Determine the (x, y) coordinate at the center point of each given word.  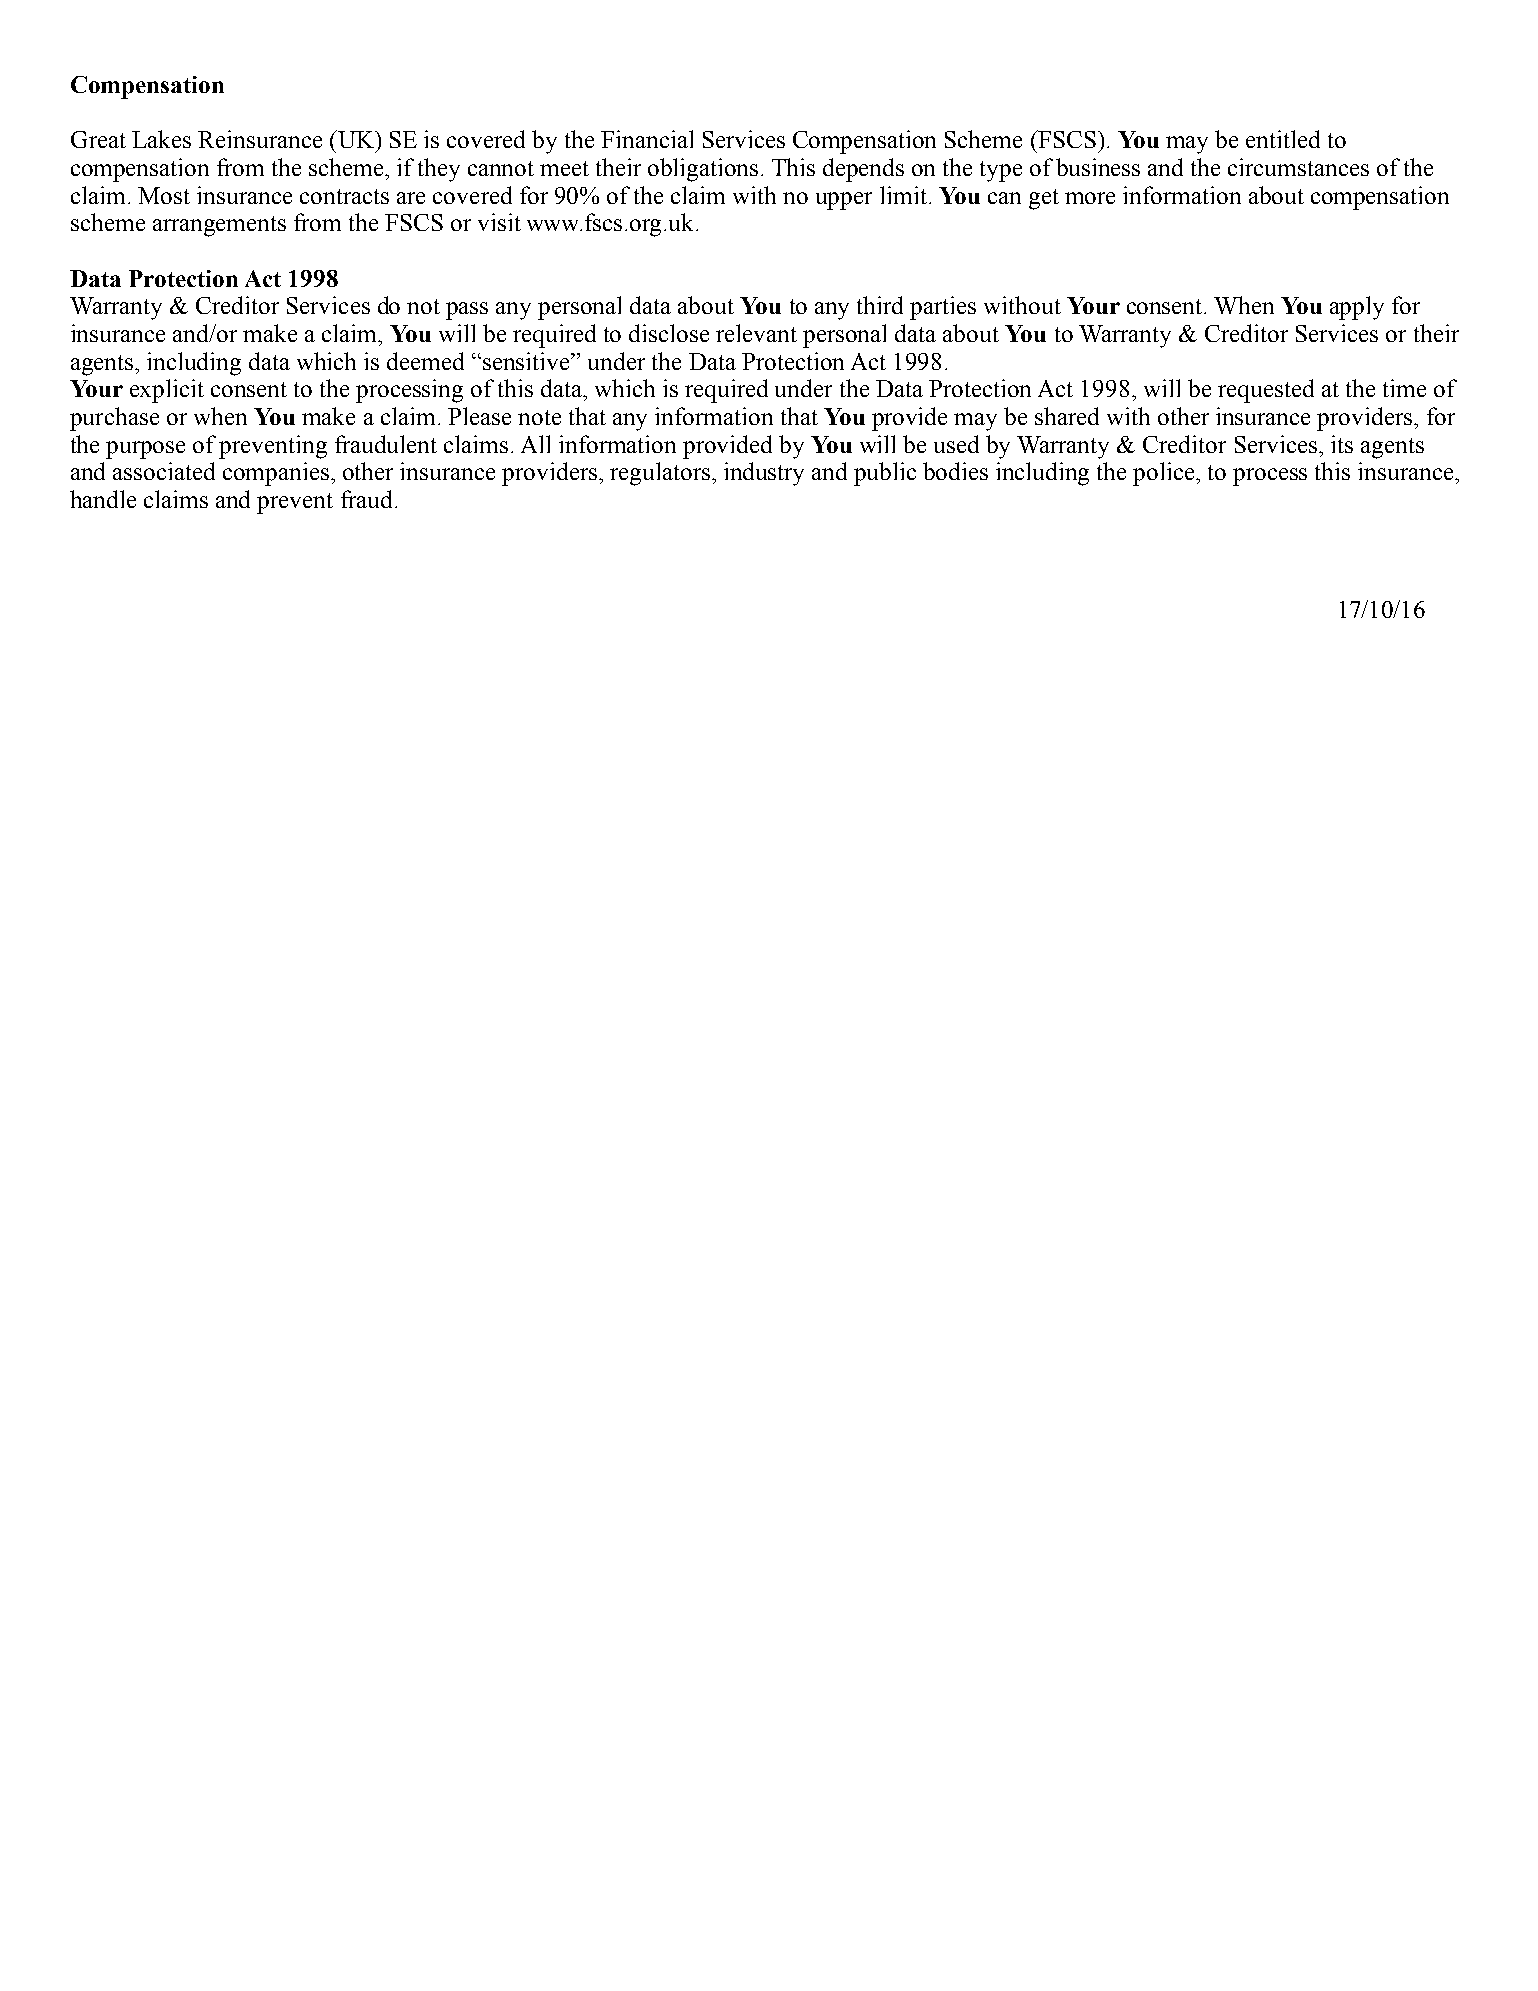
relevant (756, 333)
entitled (1283, 139)
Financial (647, 139)
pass (467, 311)
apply (1357, 308)
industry (764, 474)
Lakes (161, 139)
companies (277, 474)
